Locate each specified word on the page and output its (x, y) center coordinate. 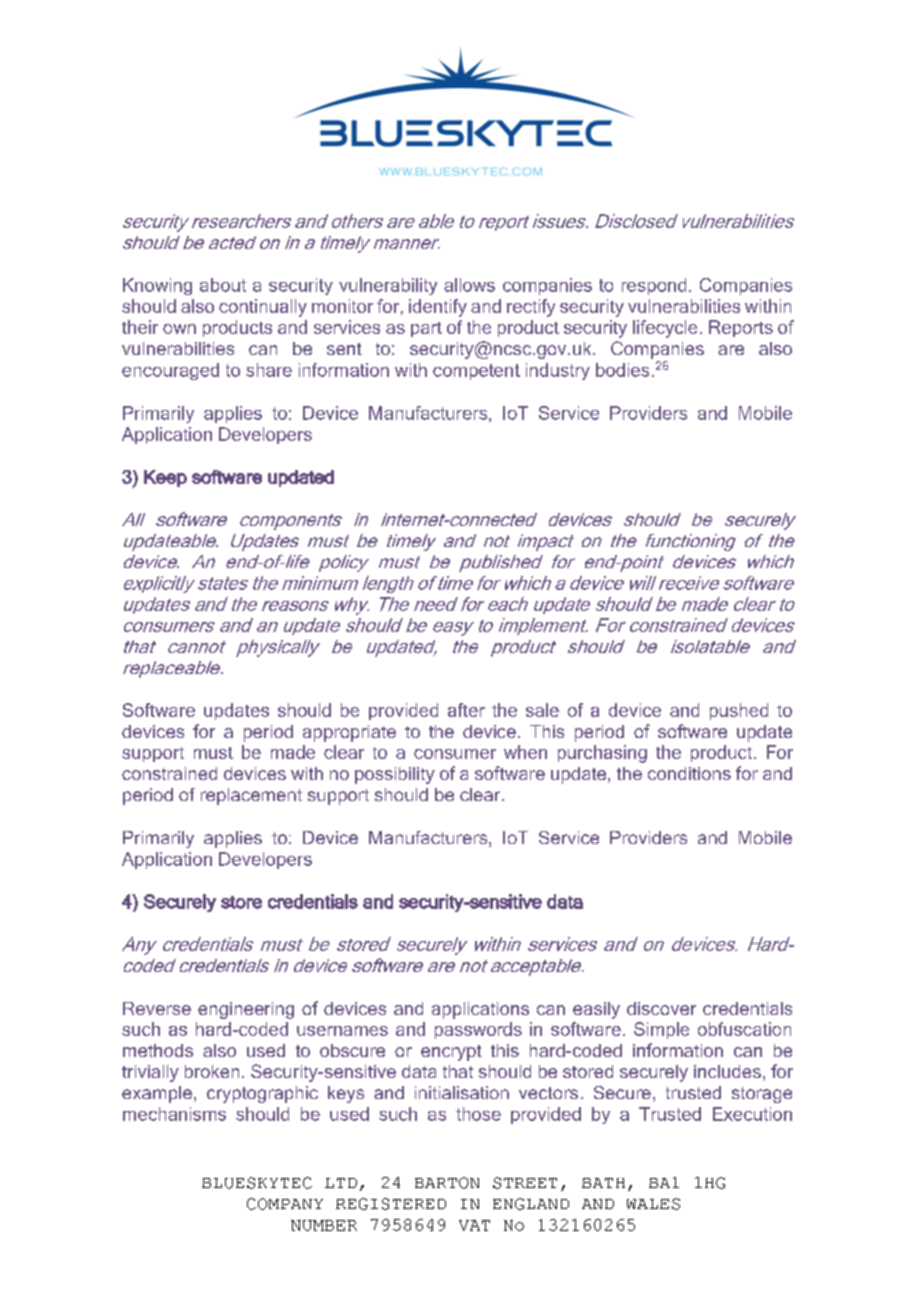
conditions (689, 773)
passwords (478, 1030)
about (223, 285)
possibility (395, 775)
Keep (165, 478)
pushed (739, 711)
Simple (661, 1030)
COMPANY (285, 1204)
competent (476, 372)
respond (654, 286)
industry (558, 371)
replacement (251, 796)
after (466, 710)
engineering (246, 1010)
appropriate (349, 733)
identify (438, 308)
